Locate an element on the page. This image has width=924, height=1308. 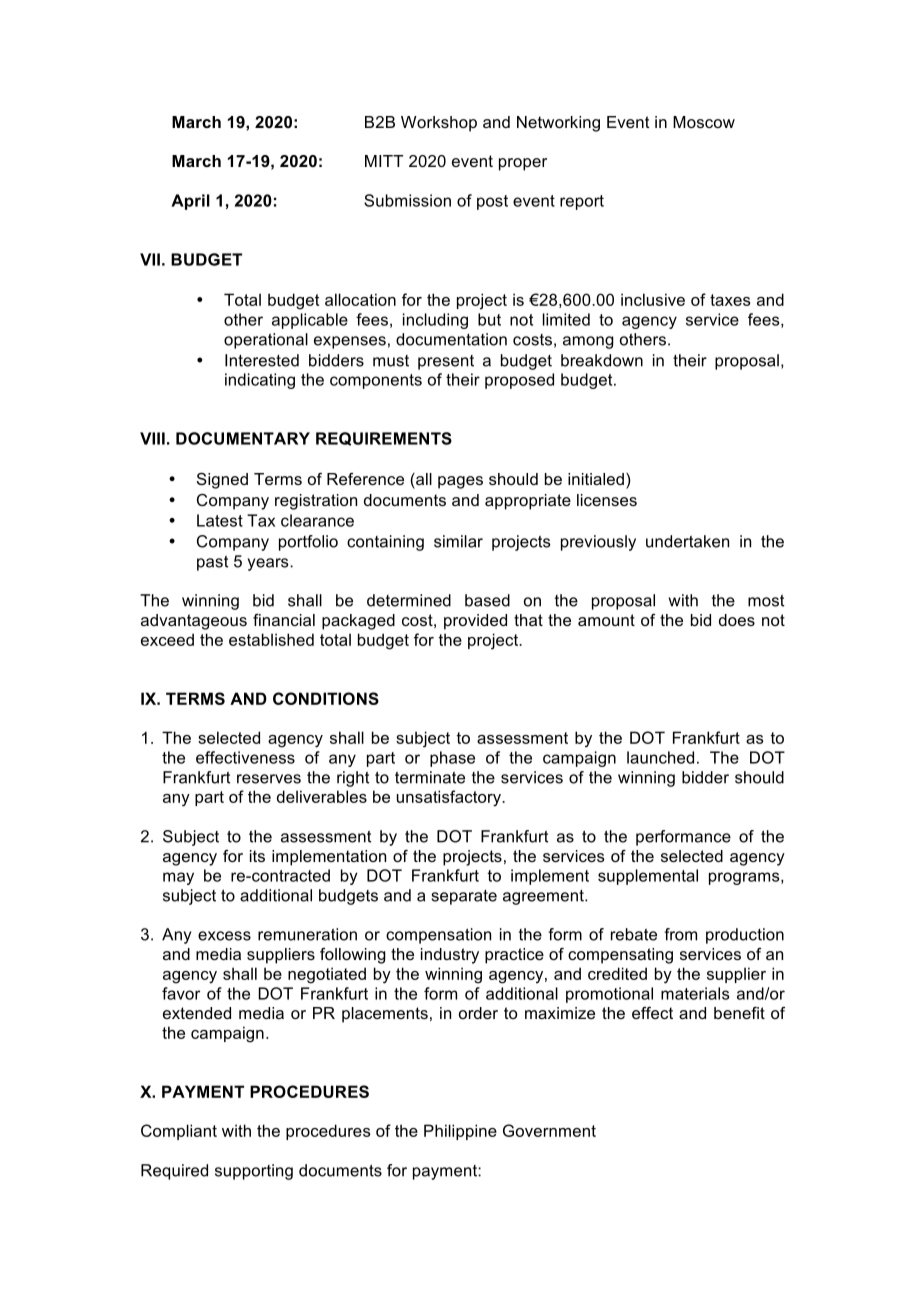
pages is located at coordinates (460, 482).
